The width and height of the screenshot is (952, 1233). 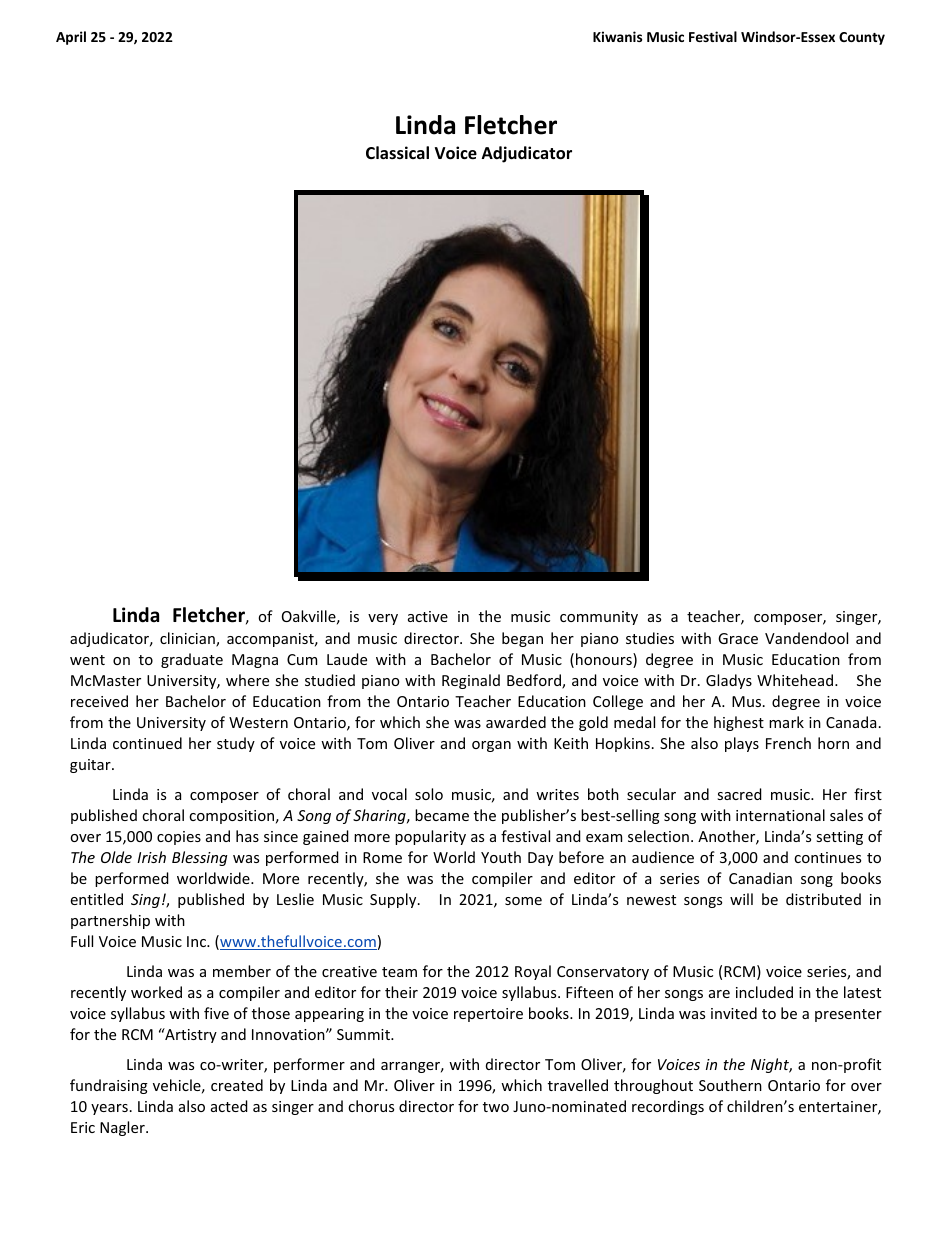 What do you see at coordinates (496, 1107) in the screenshot?
I see `two` at bounding box center [496, 1107].
